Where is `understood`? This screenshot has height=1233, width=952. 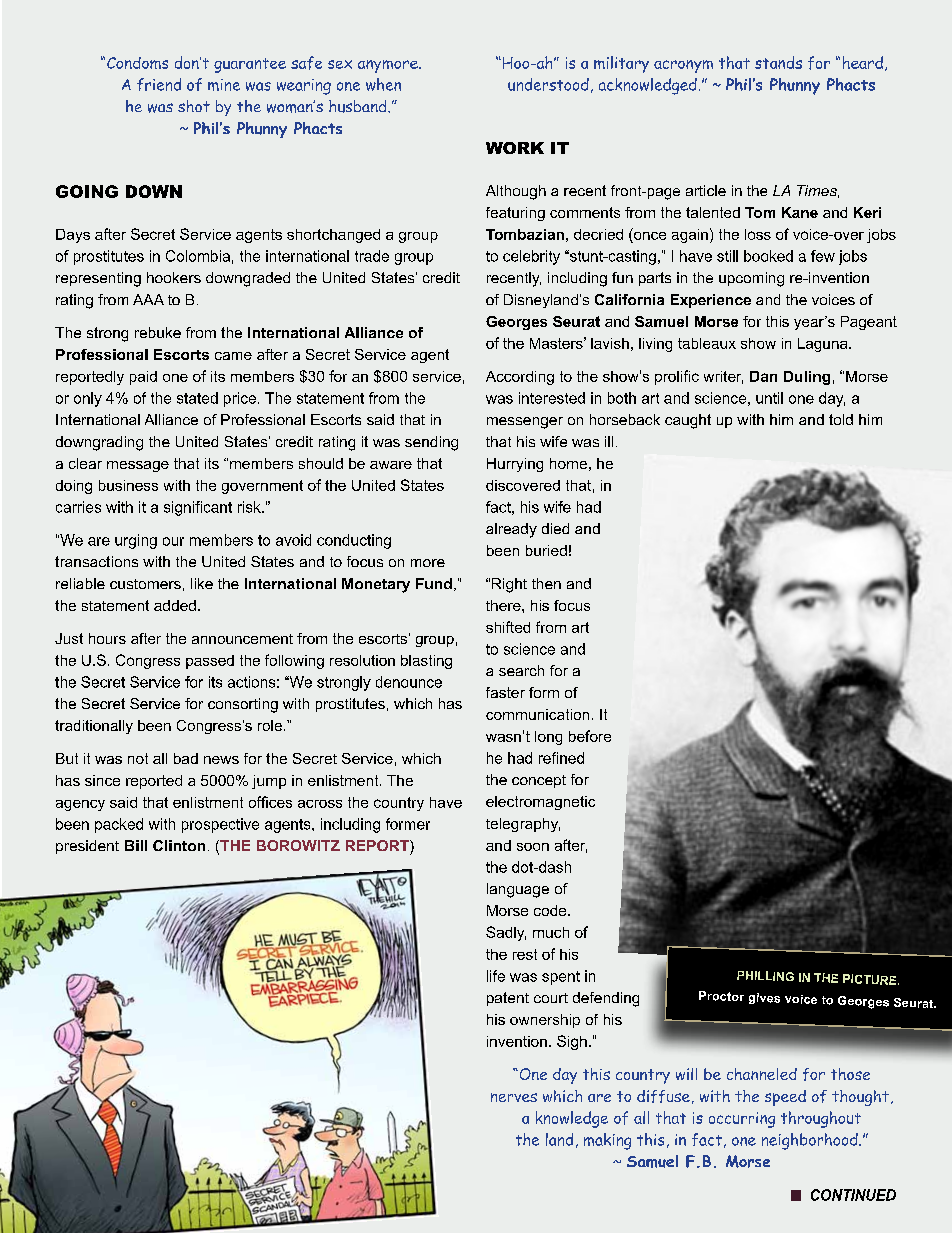
understood is located at coordinates (548, 84).
